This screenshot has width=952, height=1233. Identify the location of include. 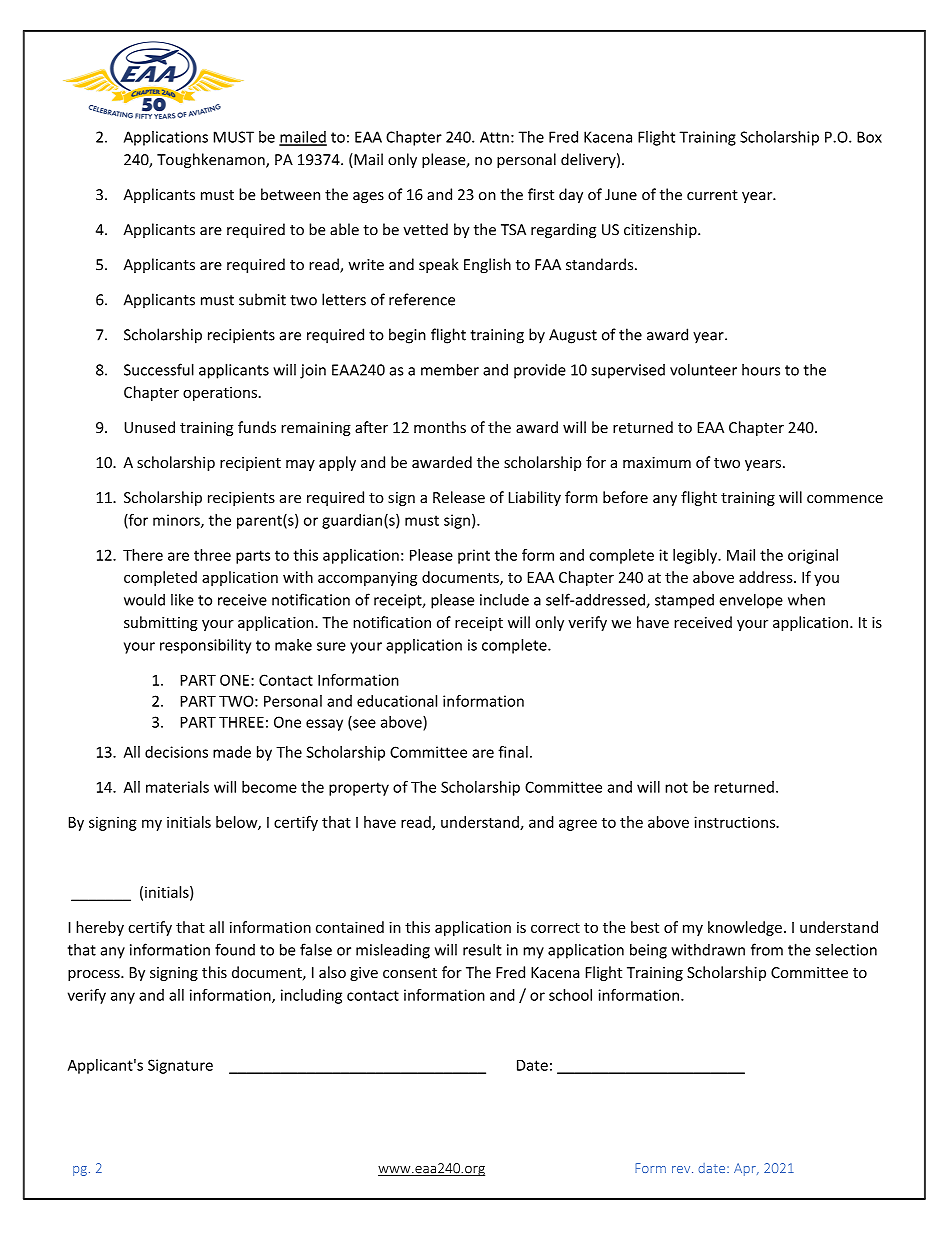
(504, 600).
